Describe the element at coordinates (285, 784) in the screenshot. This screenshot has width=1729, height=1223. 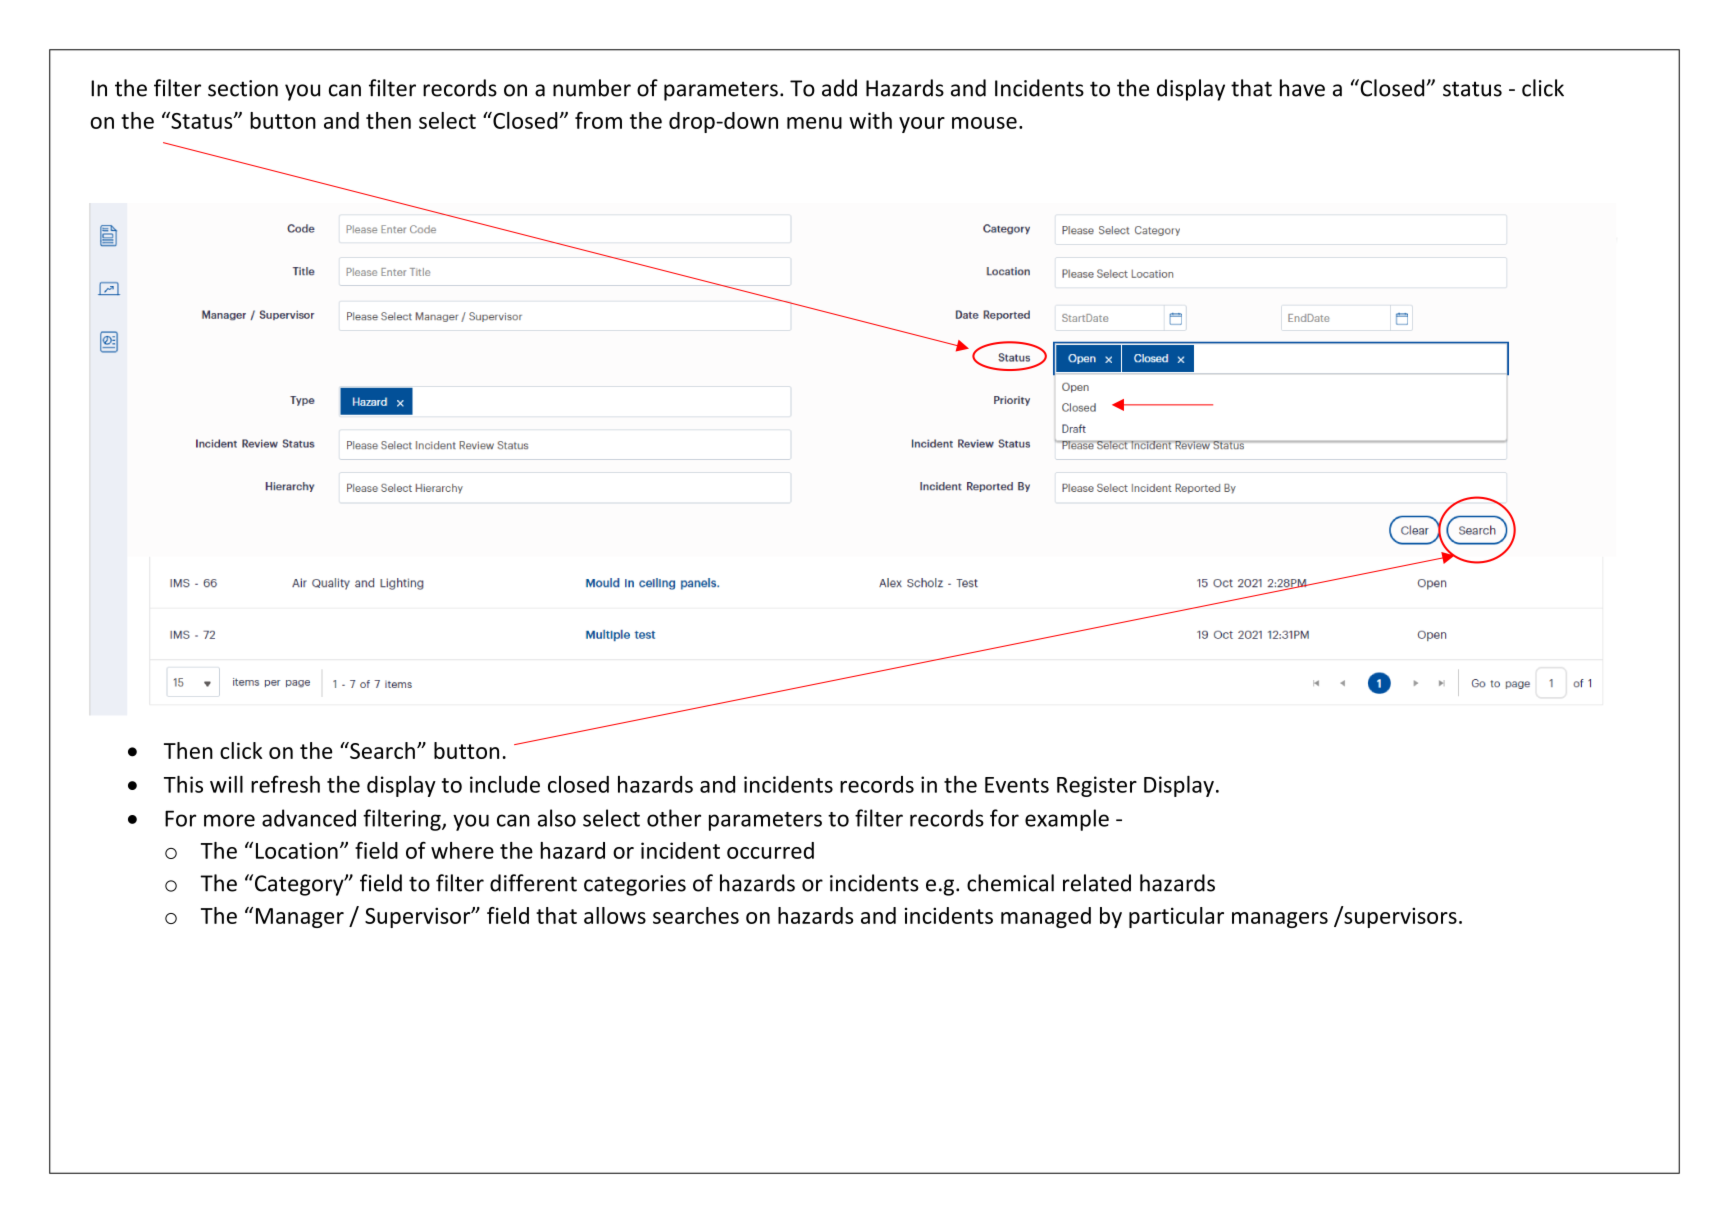
I see `refresh` at that location.
